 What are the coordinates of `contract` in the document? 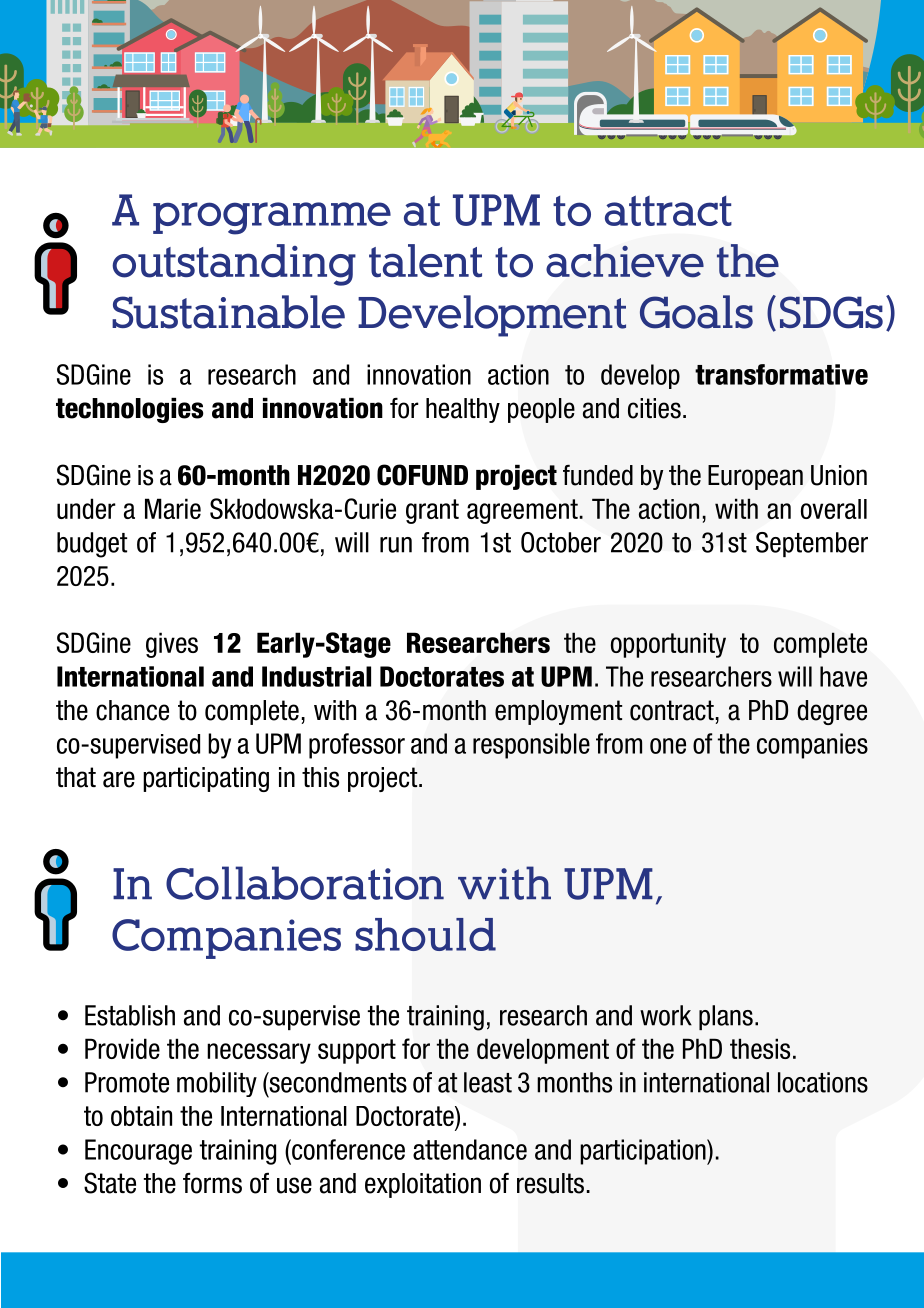 It's located at (672, 710).
